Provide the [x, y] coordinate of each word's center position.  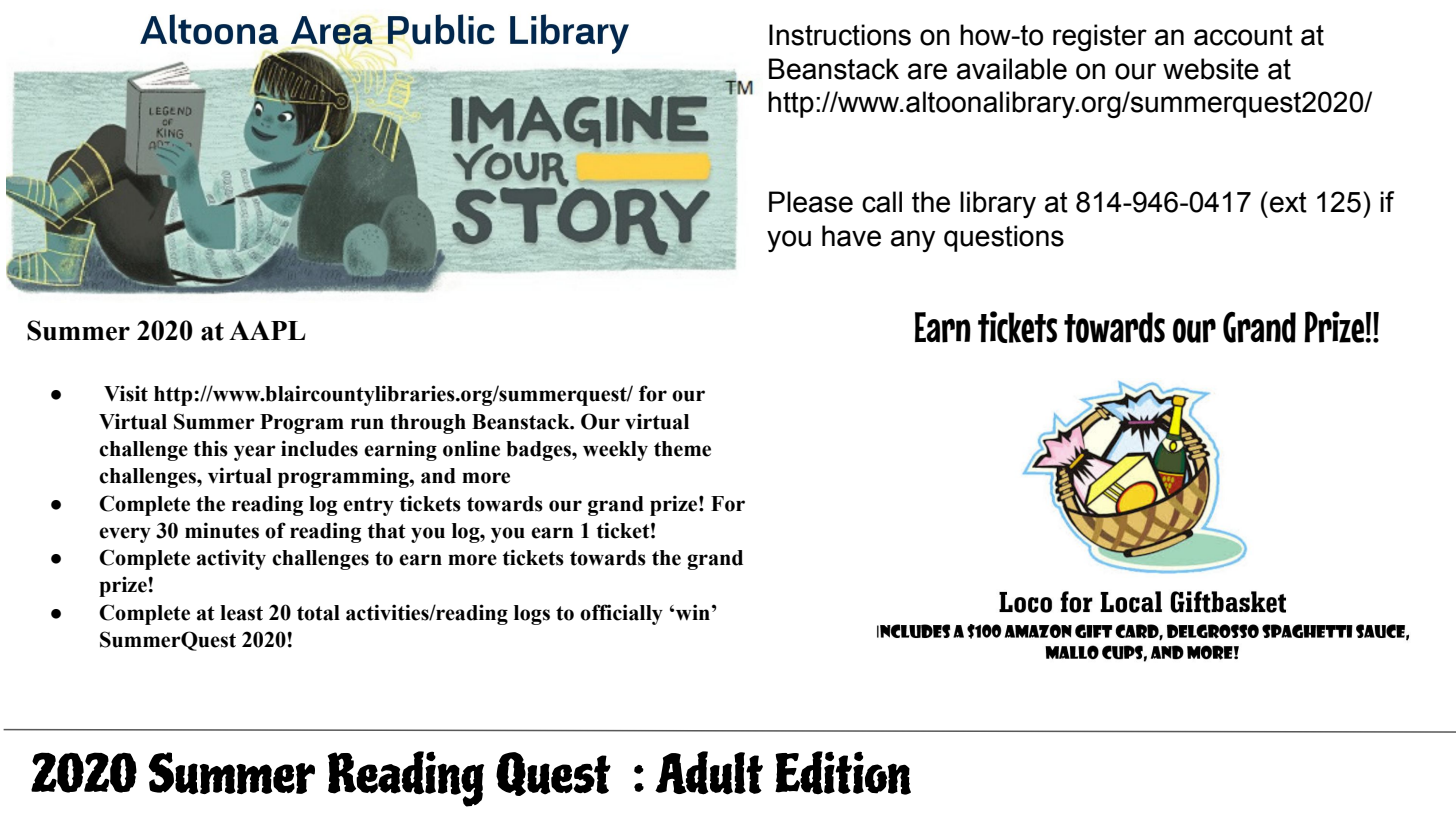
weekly [615, 451]
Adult [709, 773]
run [367, 424]
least [241, 613]
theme [682, 449]
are [927, 71]
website [1211, 69]
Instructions [840, 35]
